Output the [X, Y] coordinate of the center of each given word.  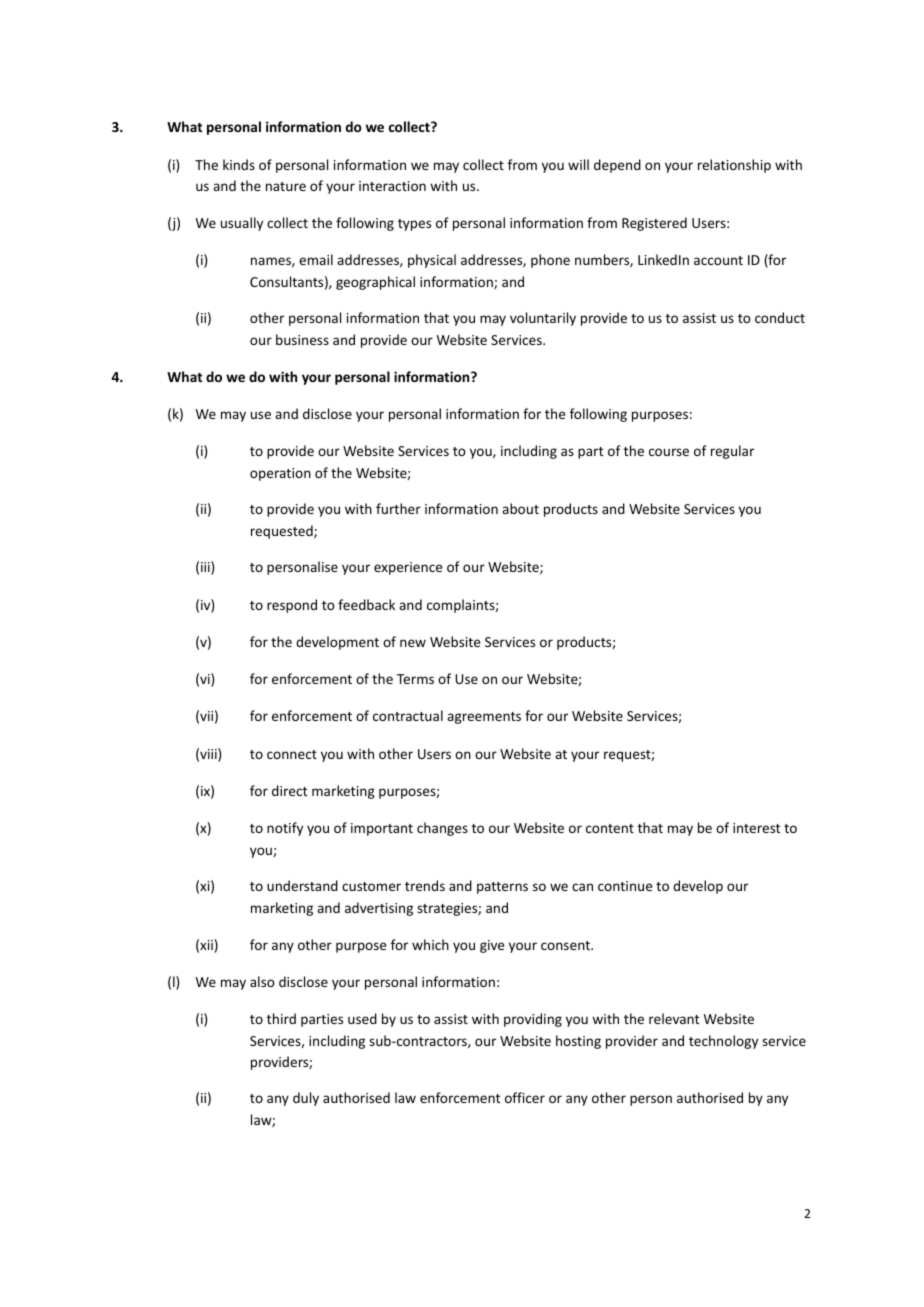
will [578, 164]
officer [525, 1097]
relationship [734, 166]
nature [286, 186]
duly [306, 1099]
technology [723, 1042]
